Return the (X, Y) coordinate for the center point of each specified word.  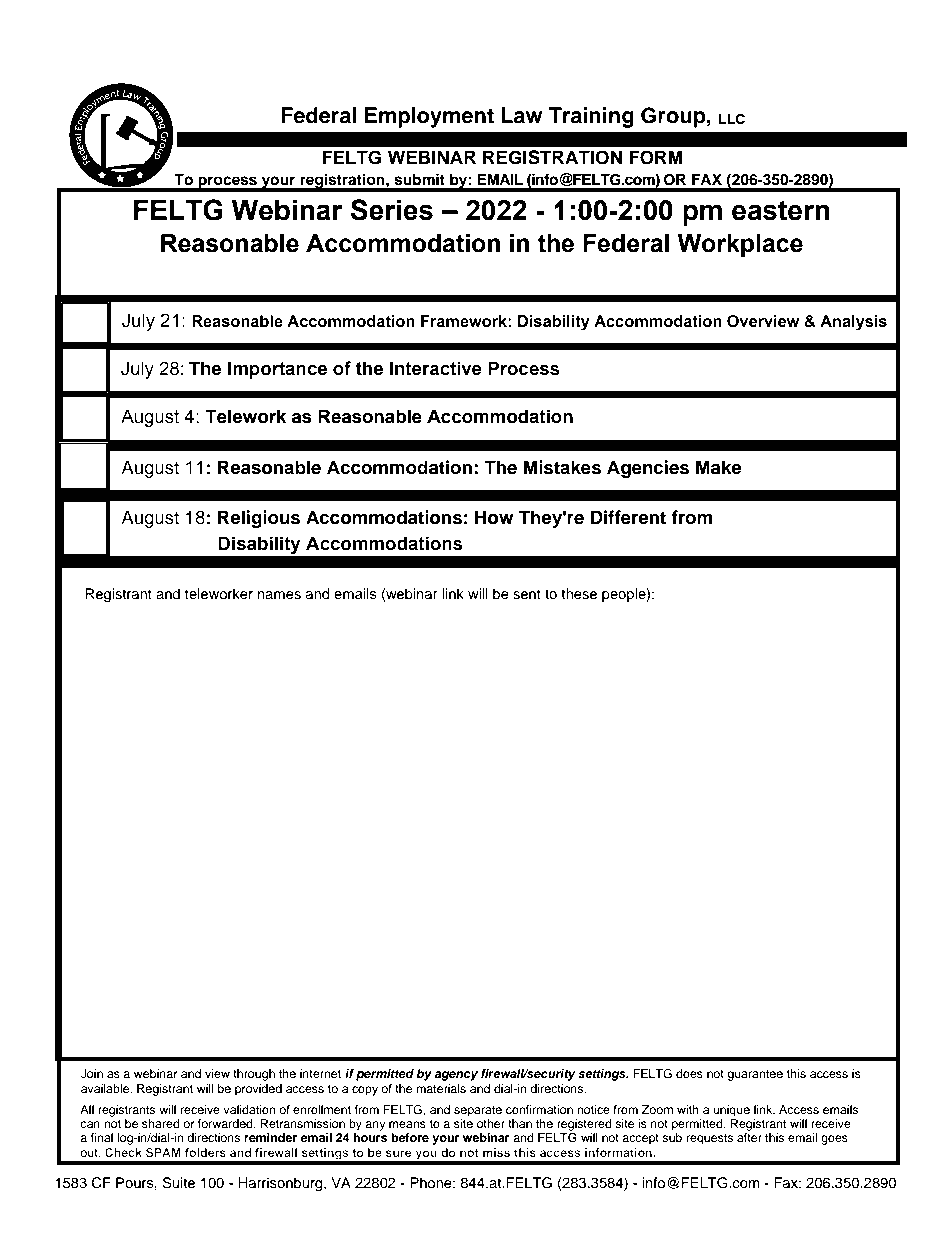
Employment (429, 117)
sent (527, 594)
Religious (259, 519)
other (491, 1123)
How (494, 517)
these (579, 594)
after (749, 1137)
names (279, 595)
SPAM (163, 1152)
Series (392, 210)
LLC (732, 119)
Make (719, 467)
